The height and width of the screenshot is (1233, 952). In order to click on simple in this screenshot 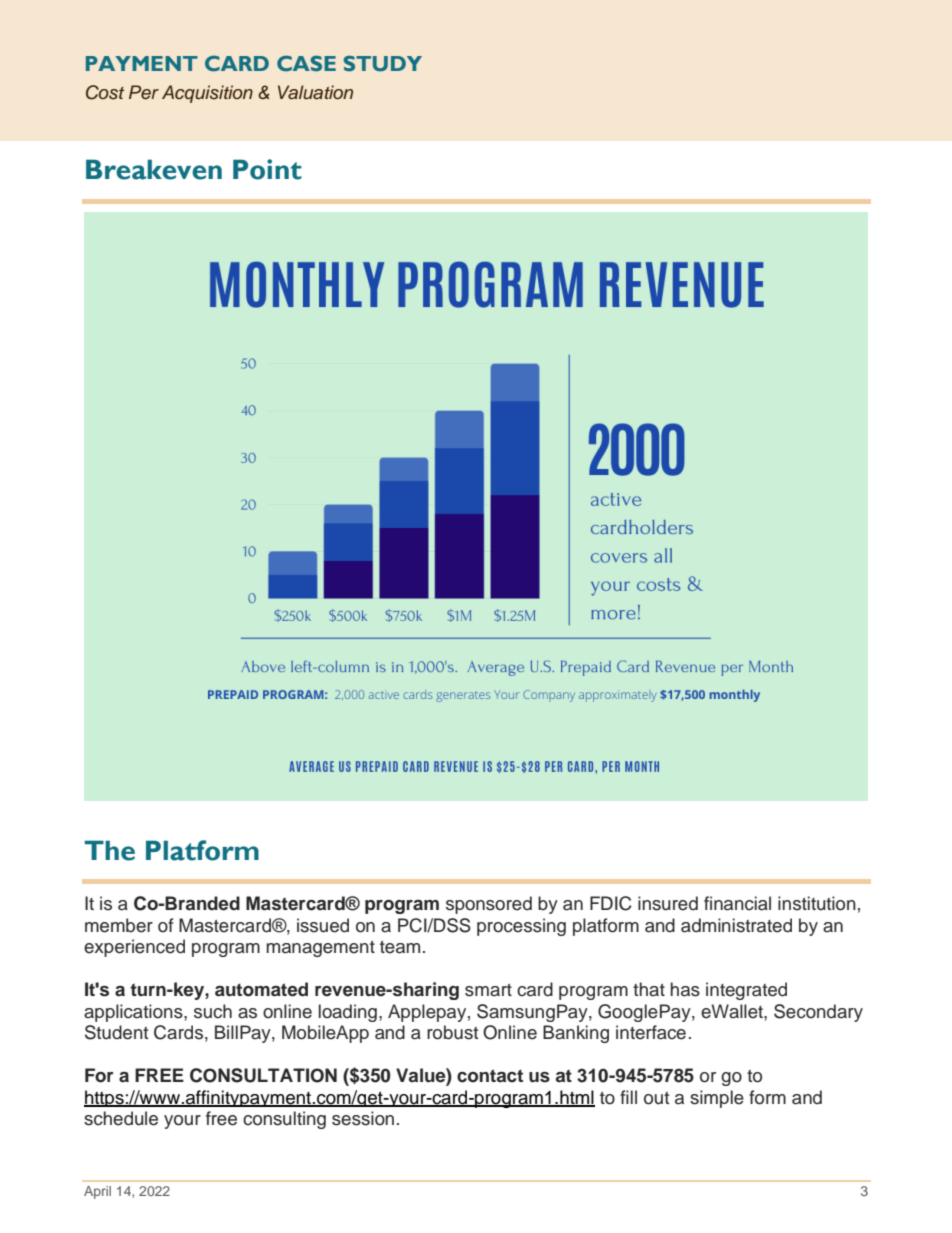, I will do `click(717, 1099)`.
